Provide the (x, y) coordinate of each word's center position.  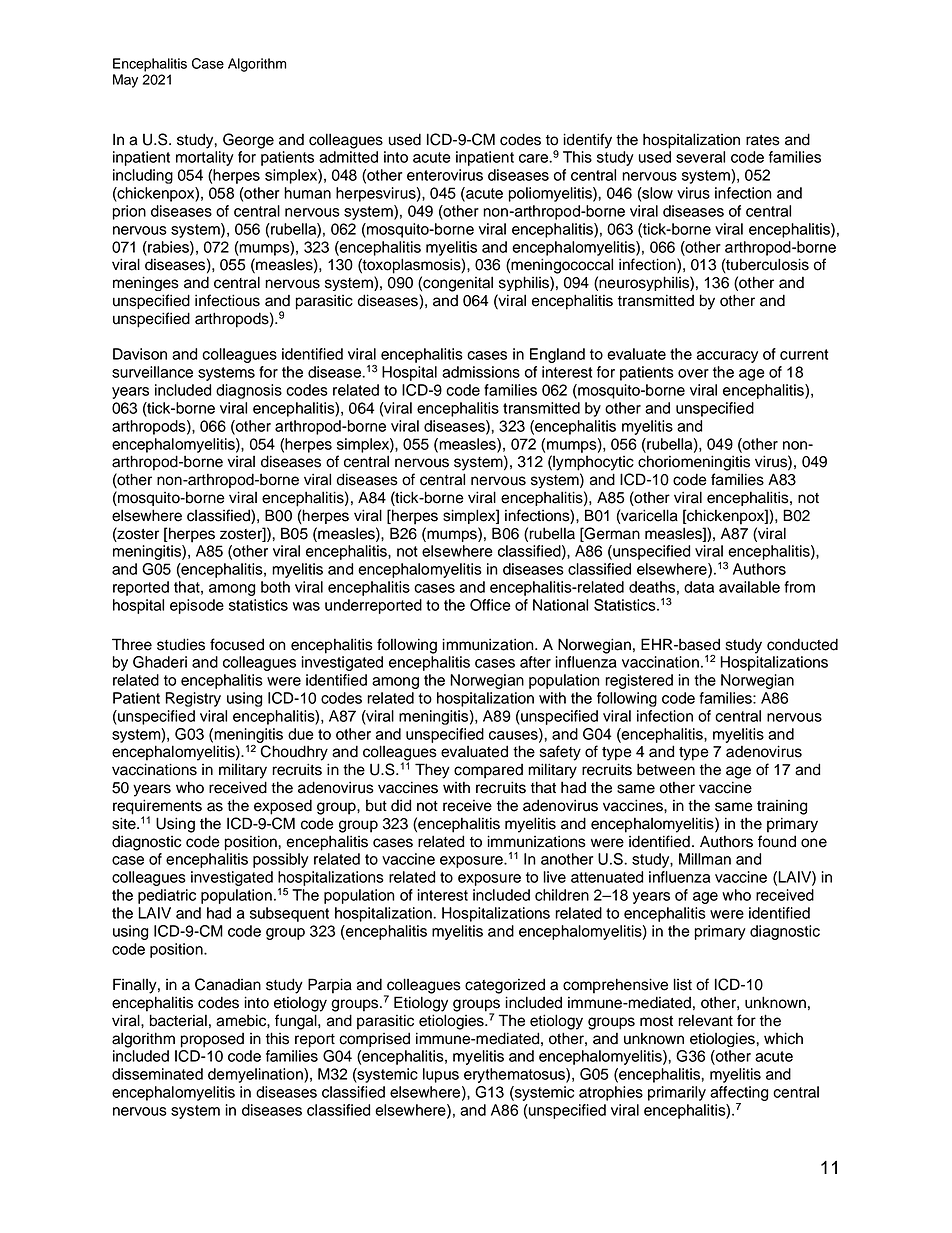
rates (763, 140)
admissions (481, 372)
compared (488, 771)
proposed (212, 1040)
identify (587, 141)
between (666, 769)
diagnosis (249, 391)
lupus (441, 1075)
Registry (193, 699)
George (248, 141)
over (693, 373)
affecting (739, 1093)
